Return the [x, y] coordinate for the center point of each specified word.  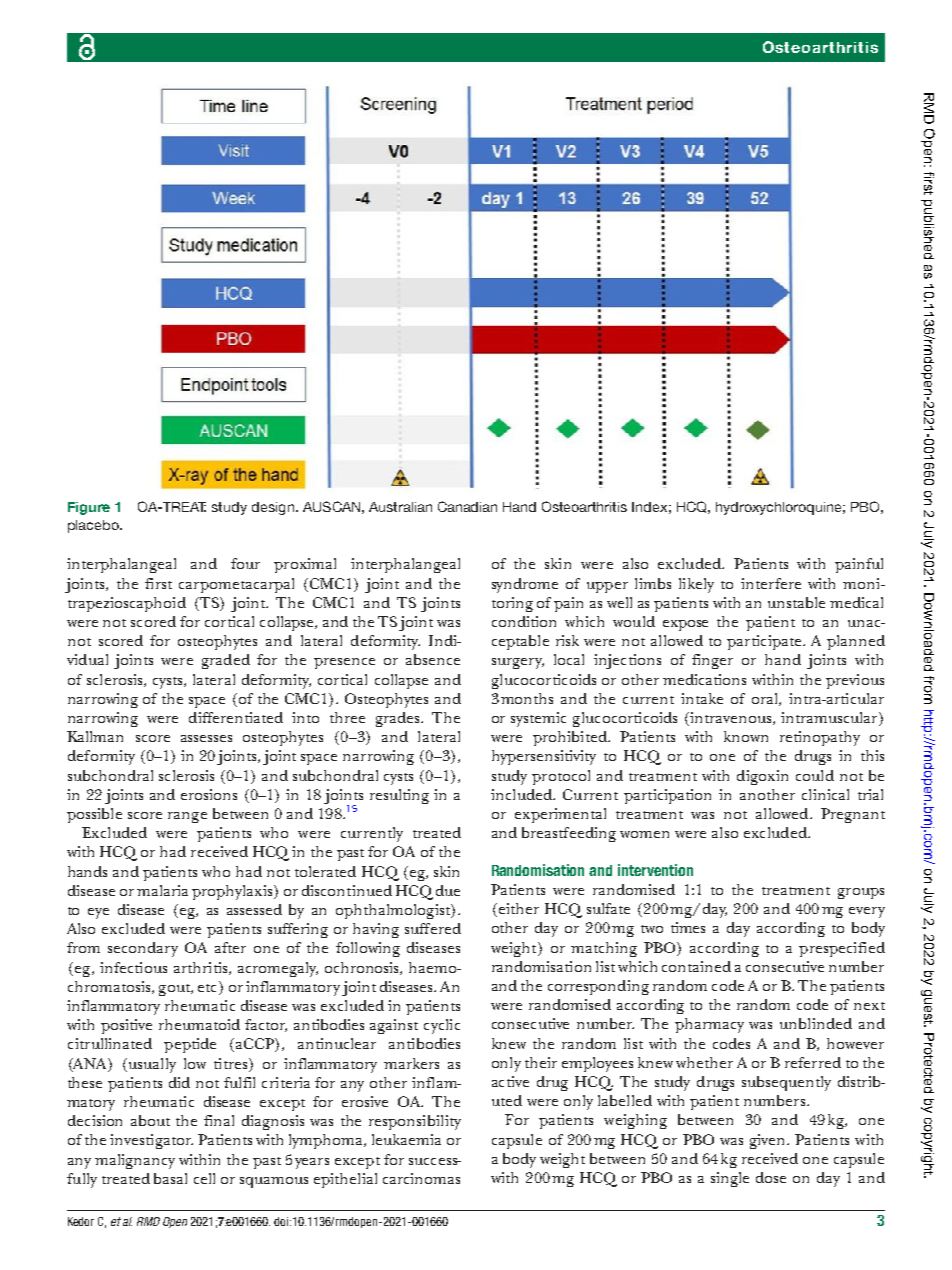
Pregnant [853, 815]
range [187, 817]
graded [226, 661]
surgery [518, 663]
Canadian [467, 506]
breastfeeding [569, 834]
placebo [94, 526]
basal [170, 1178]
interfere [771, 583]
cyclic [442, 1026]
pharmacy [709, 1025]
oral [766, 699]
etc [209, 986]
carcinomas [421, 1178]
